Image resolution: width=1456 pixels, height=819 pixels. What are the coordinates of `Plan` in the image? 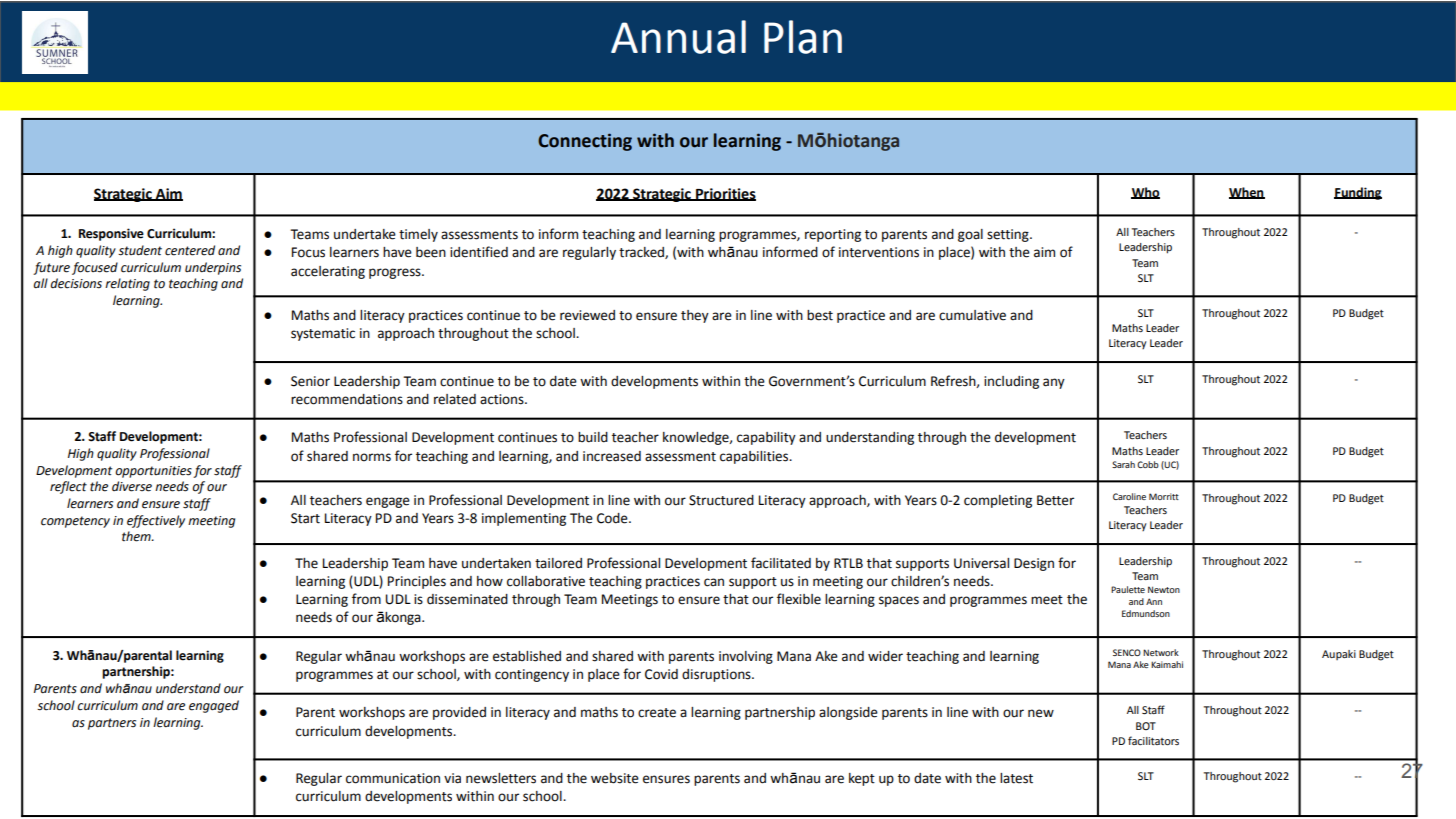 It's located at (803, 37).
